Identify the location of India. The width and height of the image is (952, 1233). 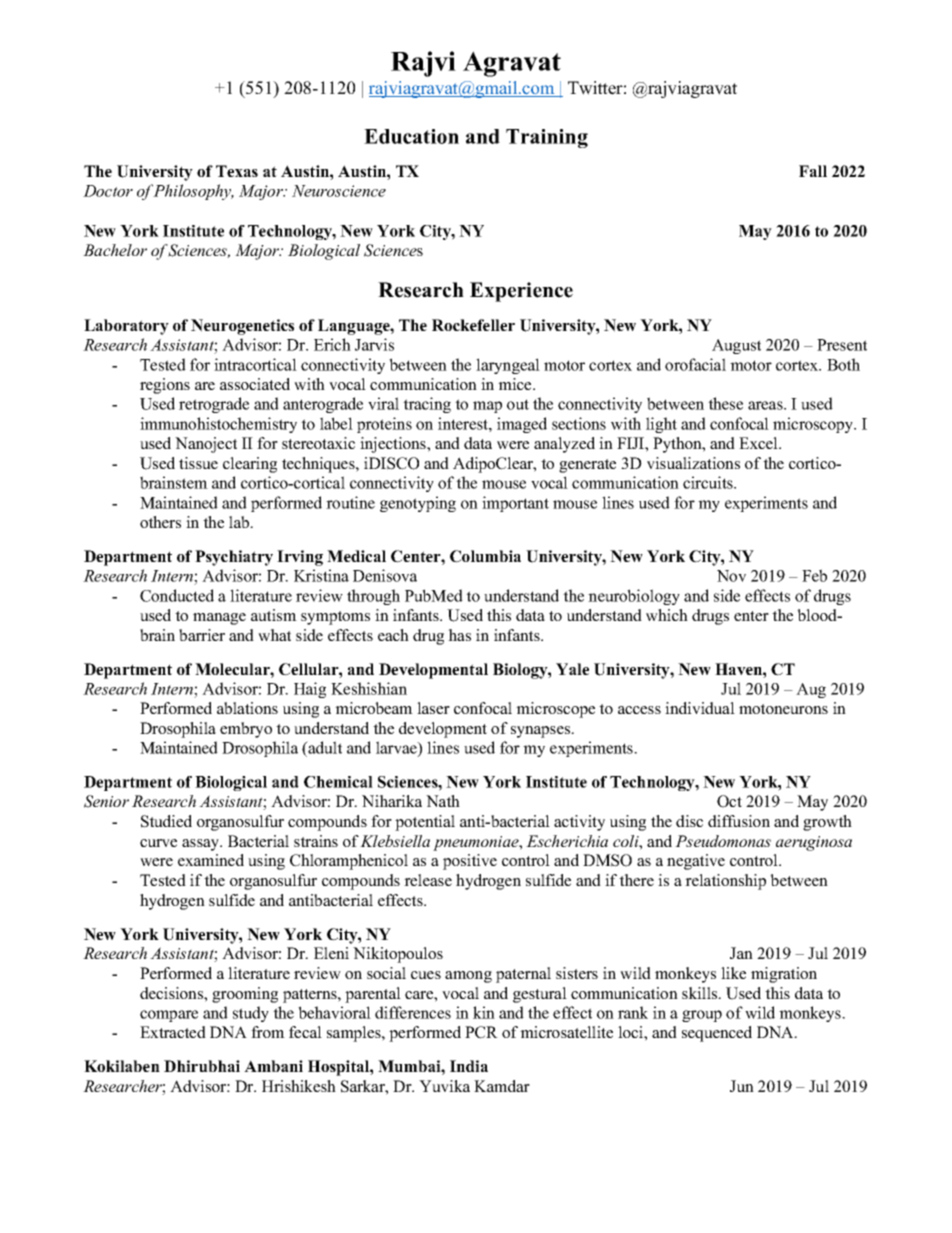
(469, 1066).
